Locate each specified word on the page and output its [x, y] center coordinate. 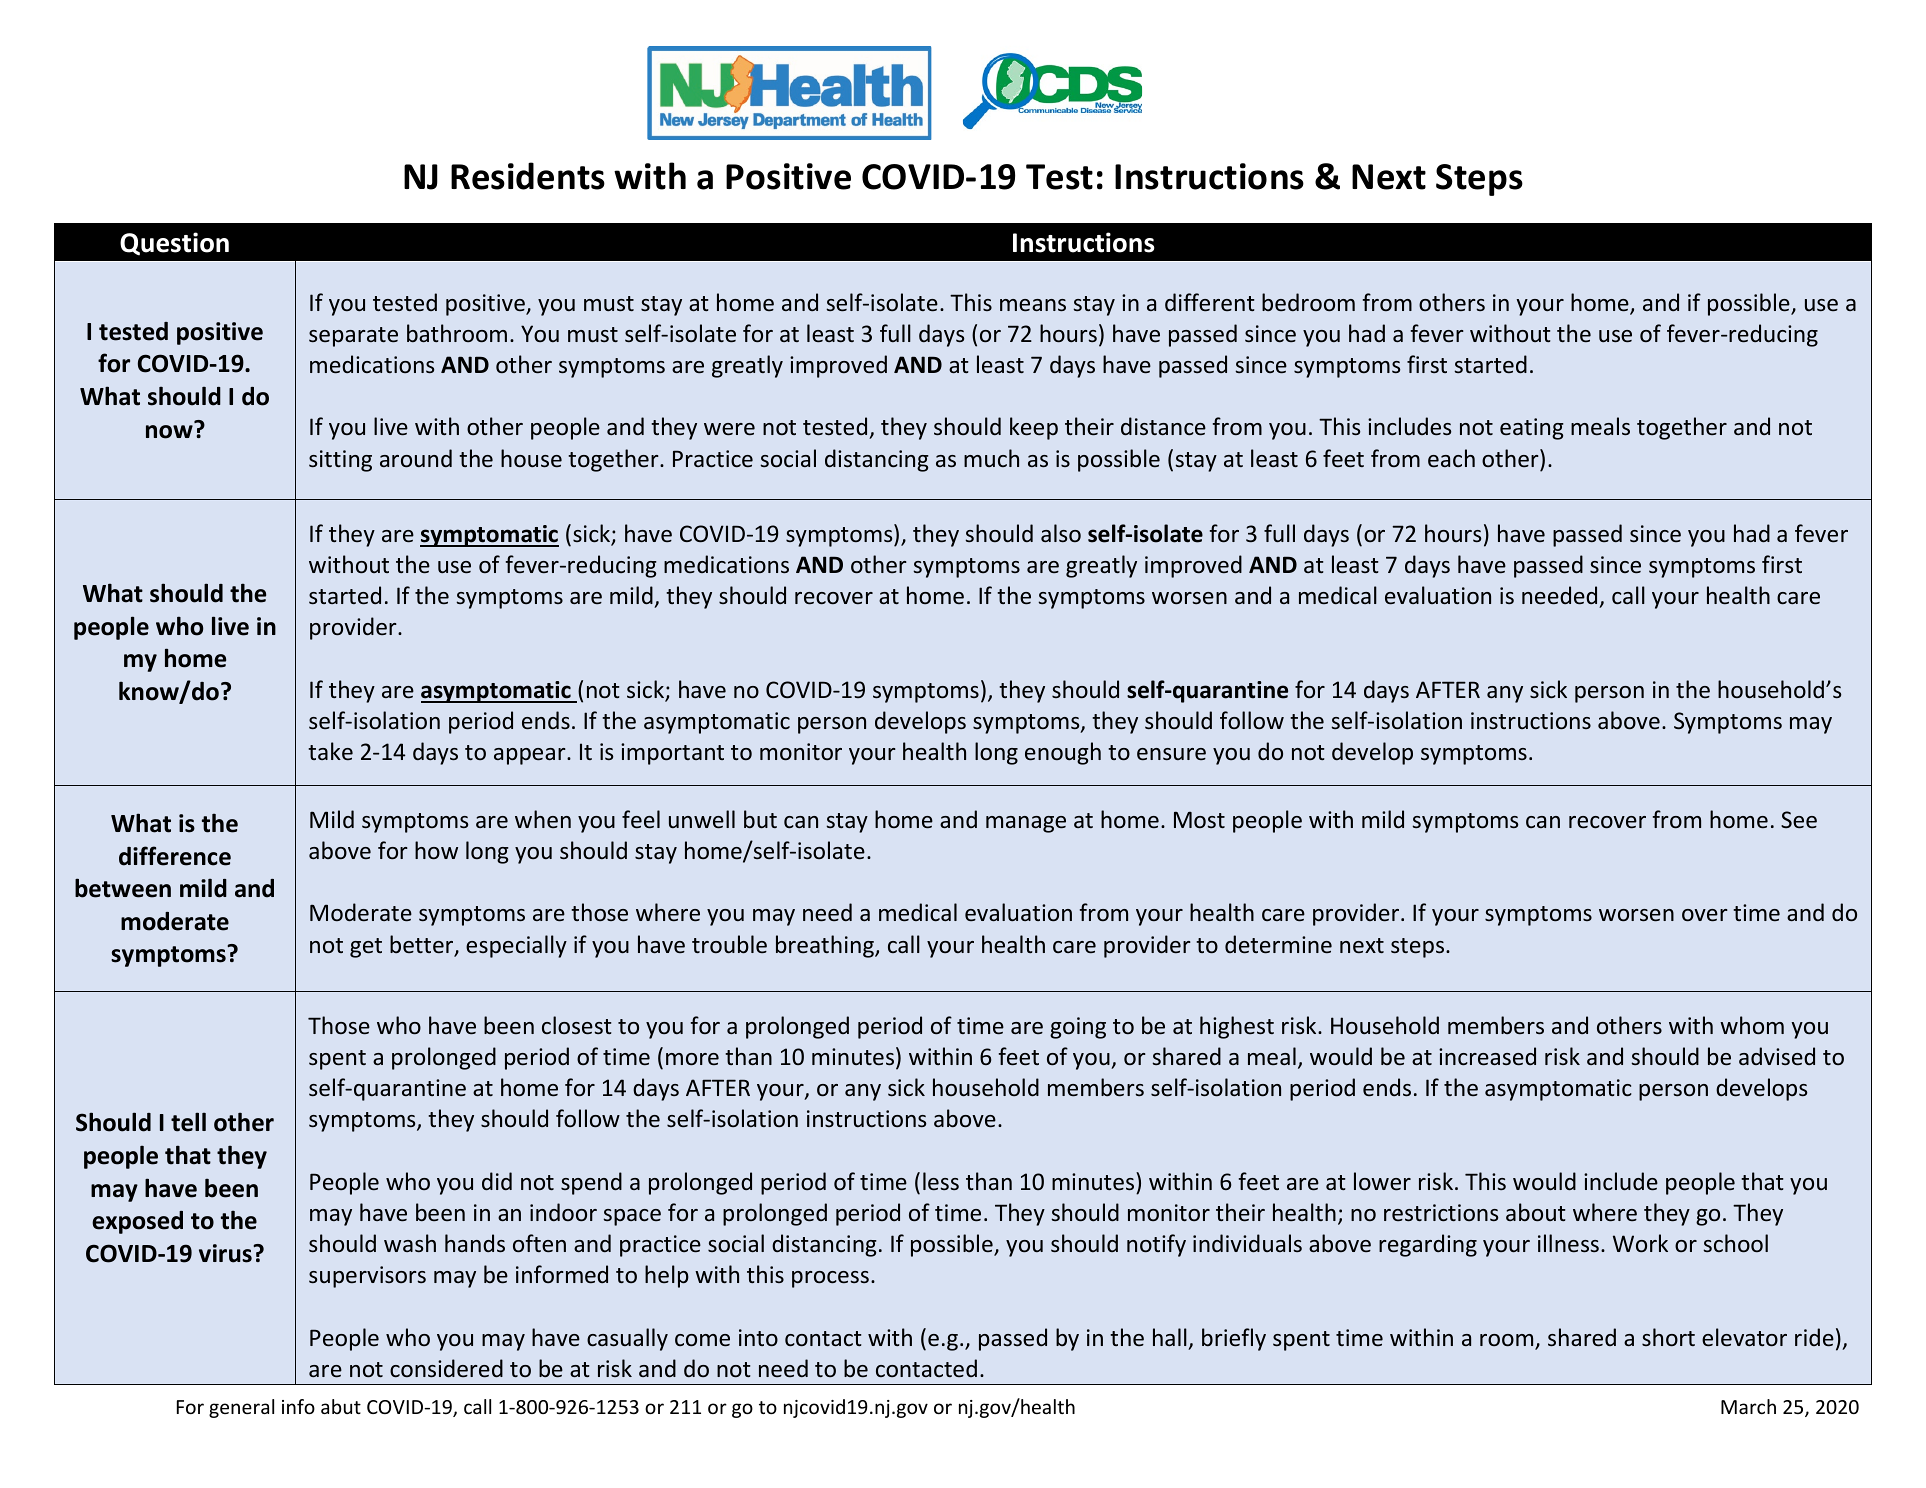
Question [174, 244]
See [1799, 820]
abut [341, 1406]
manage [1026, 824]
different [1210, 302]
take [330, 751]
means [1033, 305]
